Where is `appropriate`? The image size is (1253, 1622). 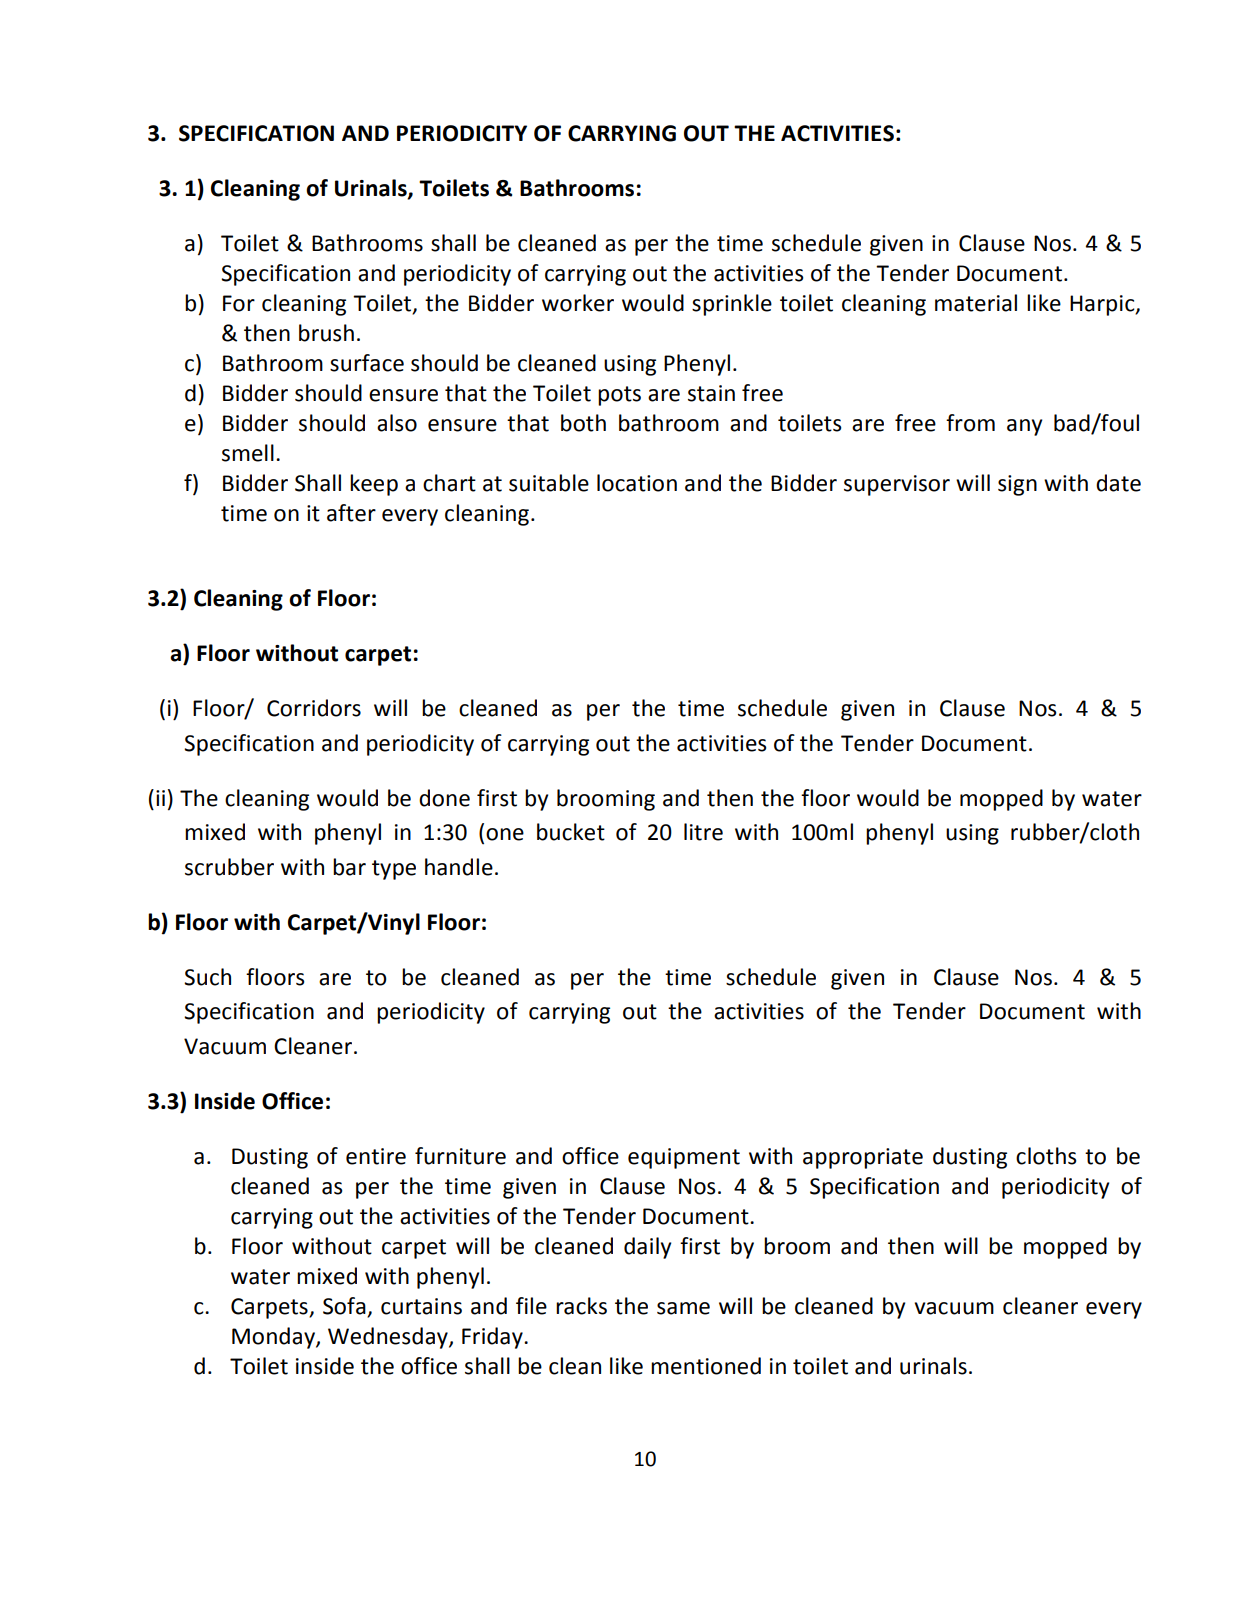 appropriate is located at coordinates (863, 1158).
